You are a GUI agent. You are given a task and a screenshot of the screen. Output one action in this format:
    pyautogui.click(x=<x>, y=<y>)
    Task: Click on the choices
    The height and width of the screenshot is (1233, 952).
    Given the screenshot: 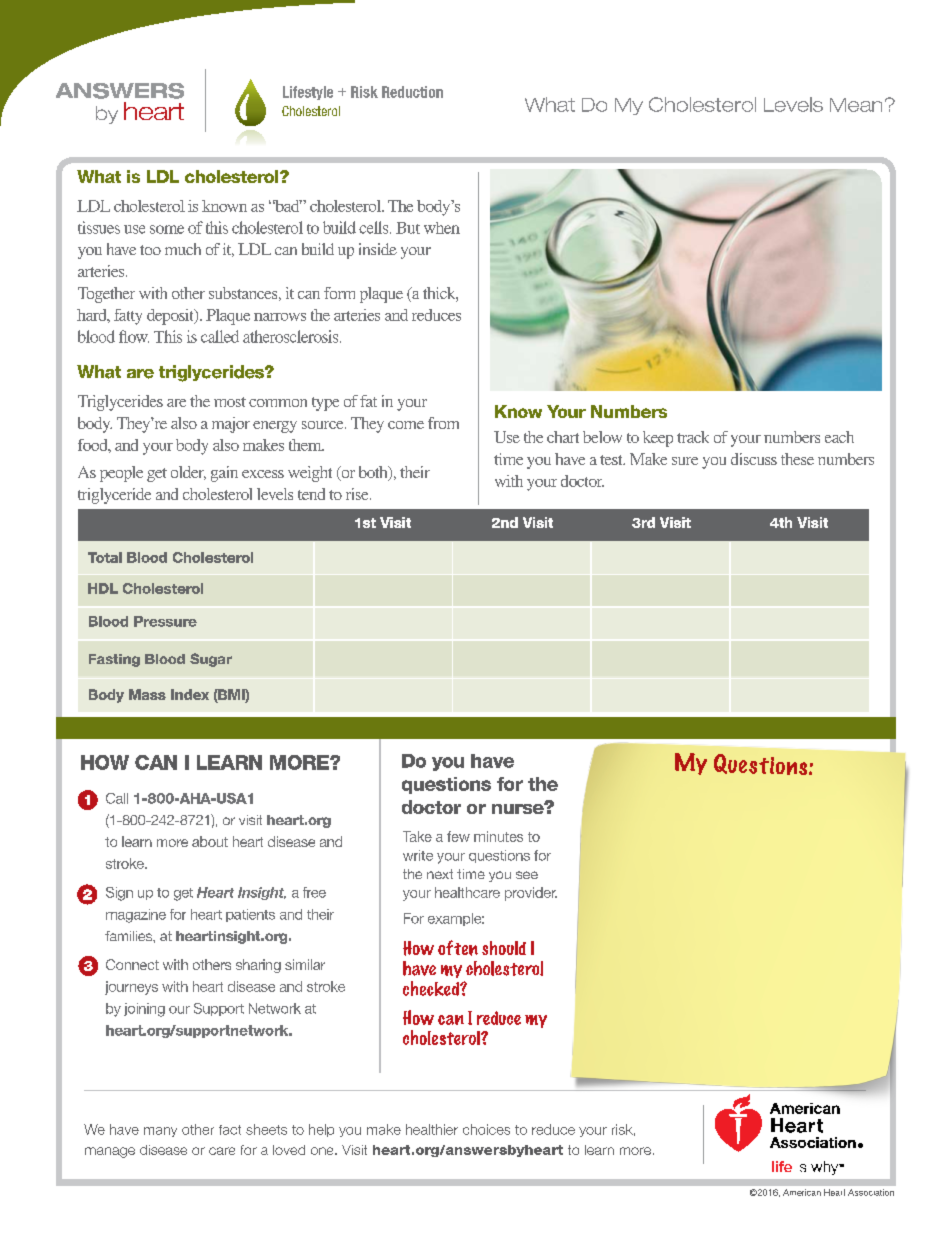 What is the action you would take?
    pyautogui.click(x=486, y=1129)
